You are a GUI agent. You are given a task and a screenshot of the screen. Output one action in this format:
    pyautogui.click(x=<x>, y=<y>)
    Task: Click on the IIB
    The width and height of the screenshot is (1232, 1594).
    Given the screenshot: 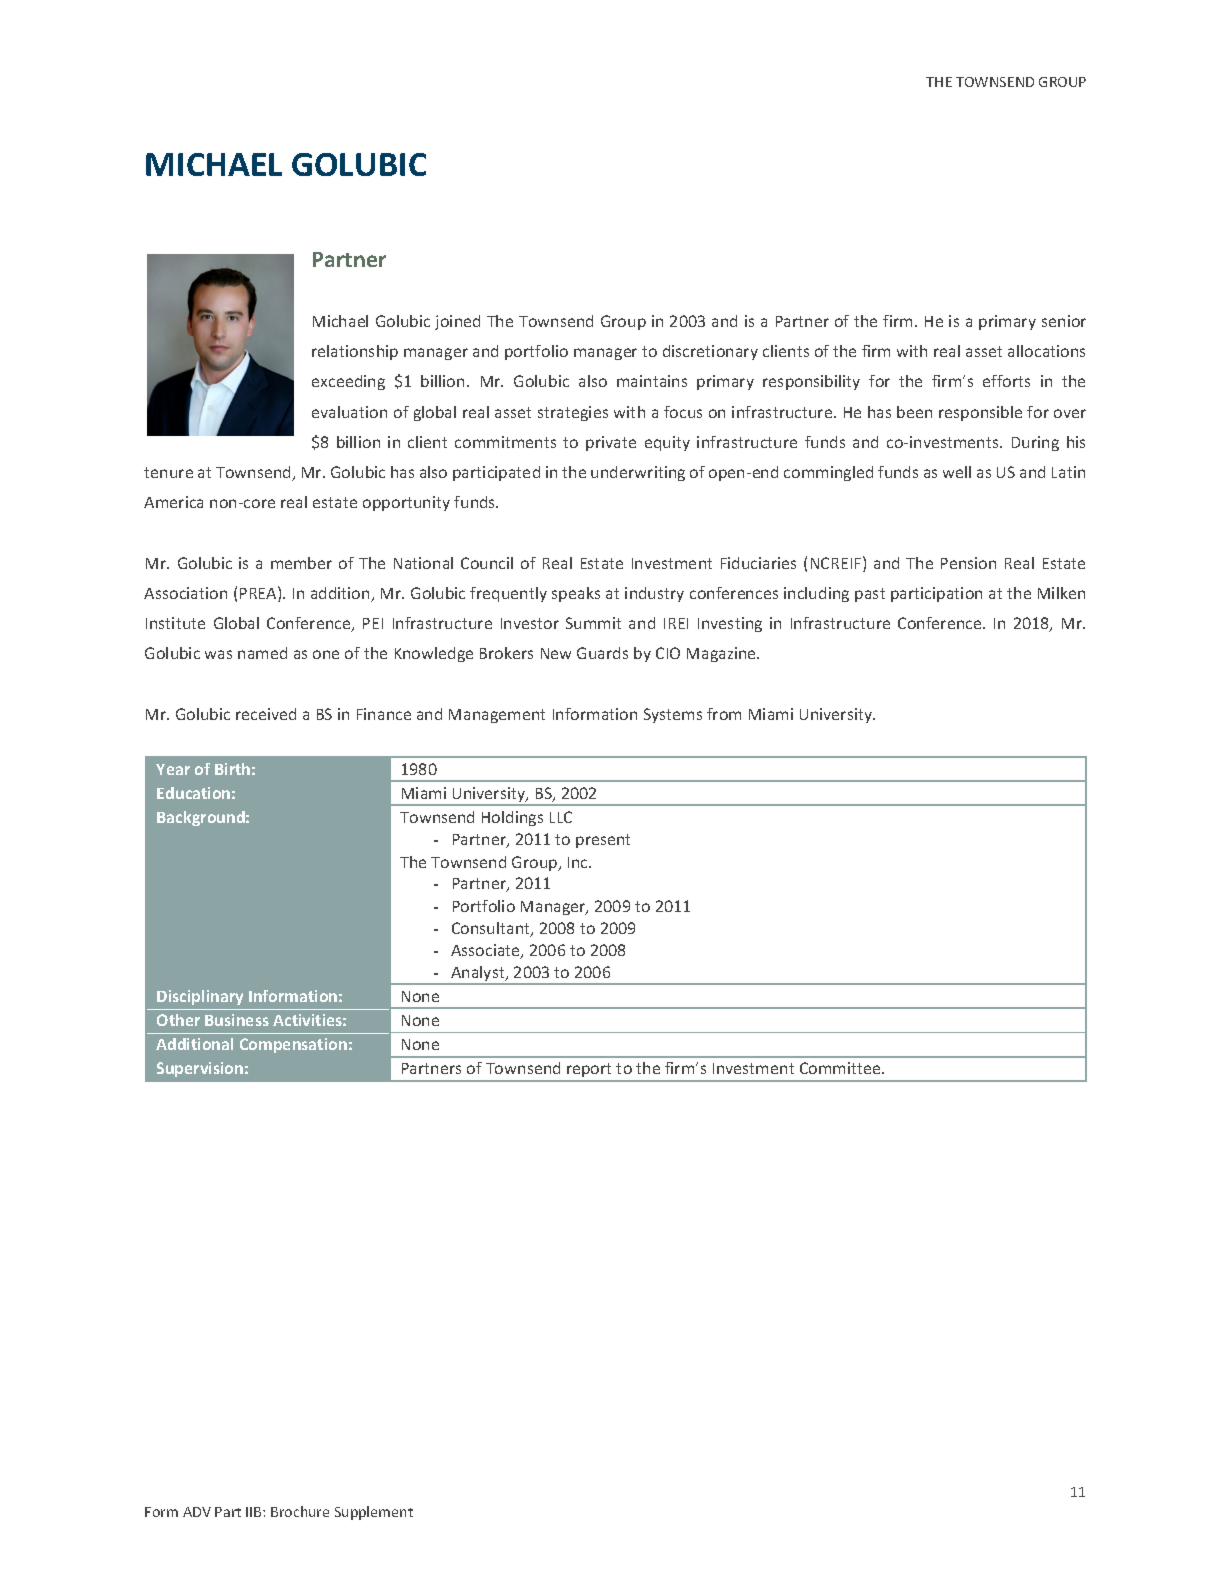 What is the action you would take?
    pyautogui.click(x=255, y=1512)
